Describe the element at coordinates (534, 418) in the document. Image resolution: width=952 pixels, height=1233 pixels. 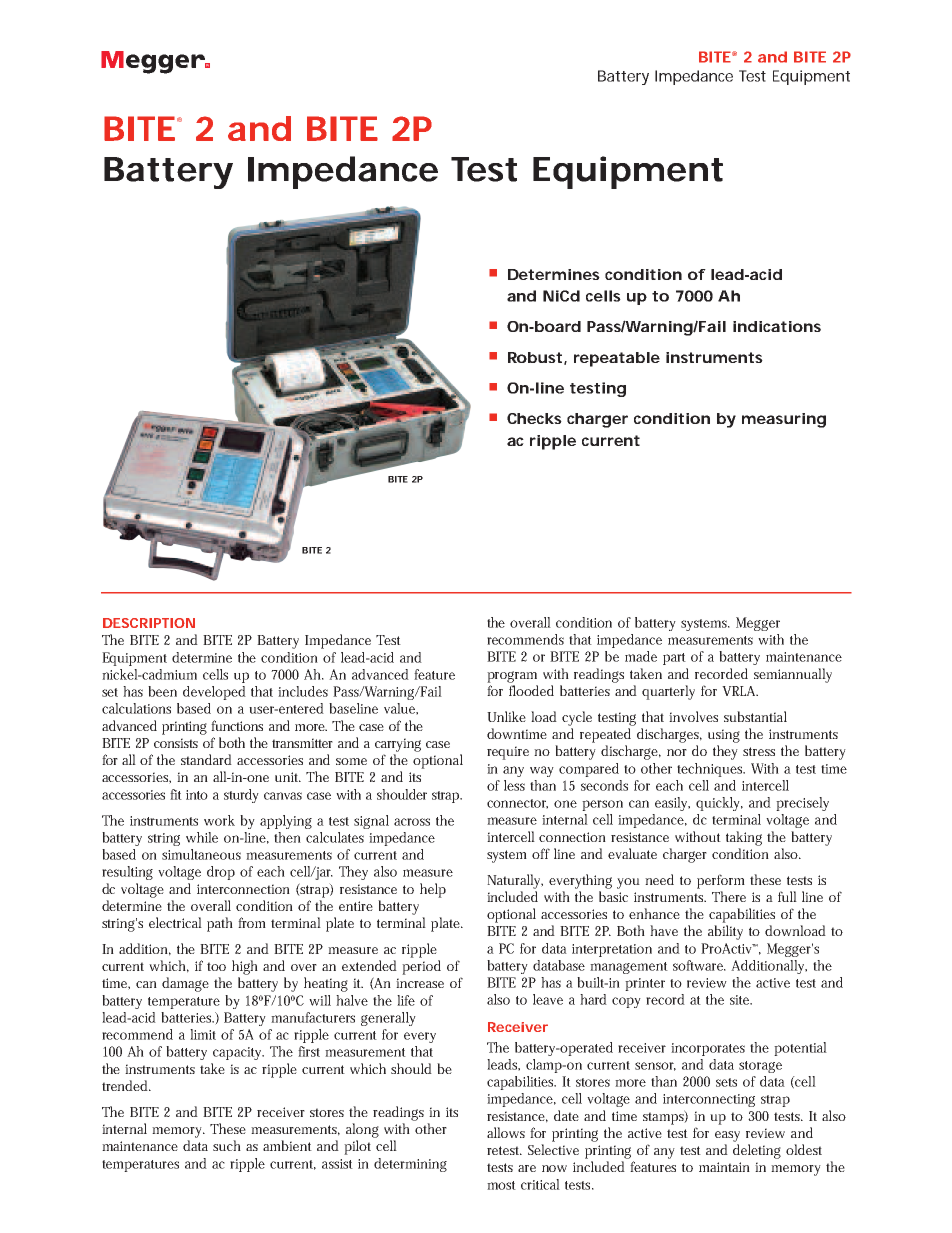
I see `Checks` at that location.
